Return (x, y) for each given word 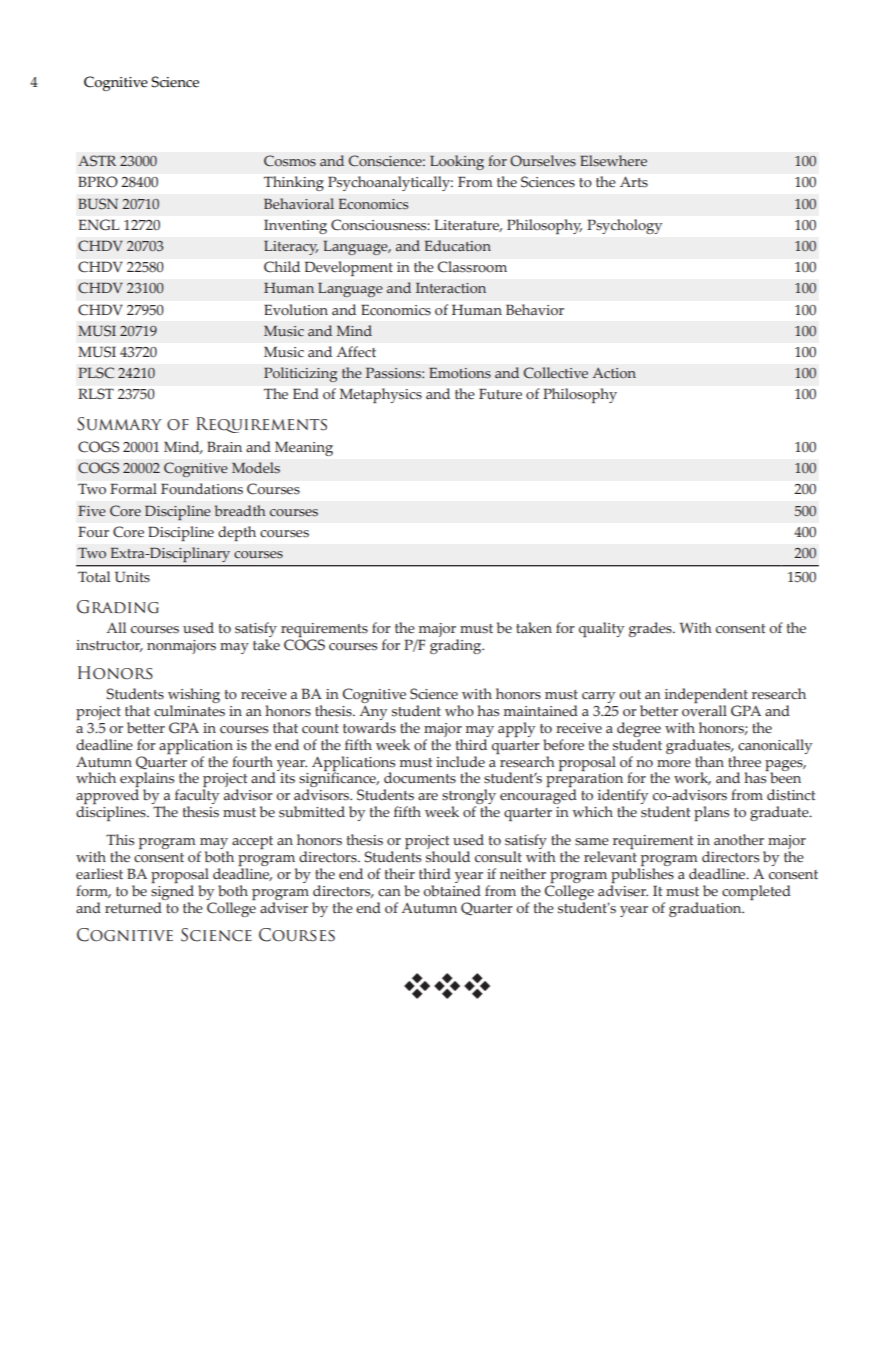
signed (172, 891)
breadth (240, 510)
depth (237, 533)
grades (651, 629)
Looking (457, 162)
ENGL (99, 224)
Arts (634, 182)
